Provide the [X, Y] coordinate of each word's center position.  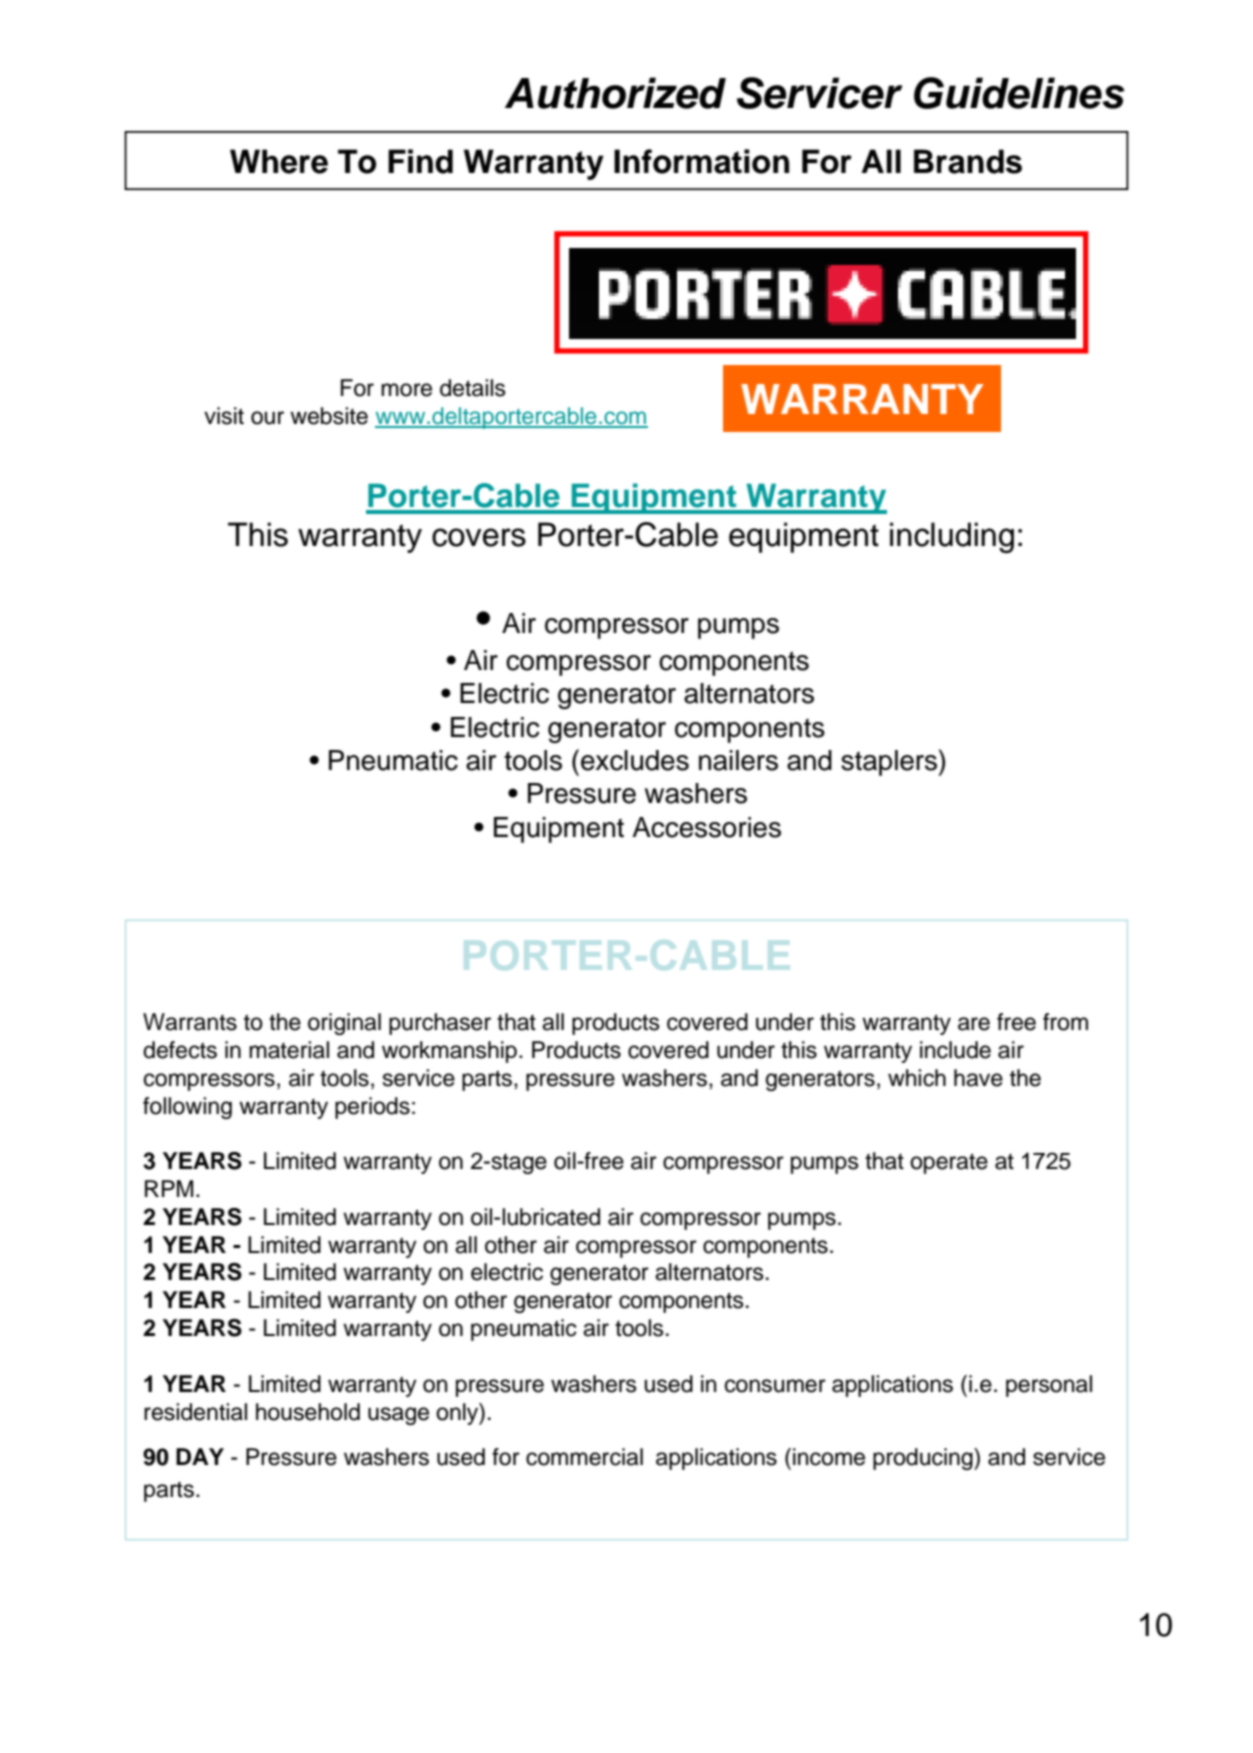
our [267, 418]
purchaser [440, 1024]
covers [479, 537]
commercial [584, 1457]
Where [279, 161]
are [974, 1024]
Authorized [615, 93]
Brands [968, 161]
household [308, 1412]
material [289, 1050]
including [952, 537]
